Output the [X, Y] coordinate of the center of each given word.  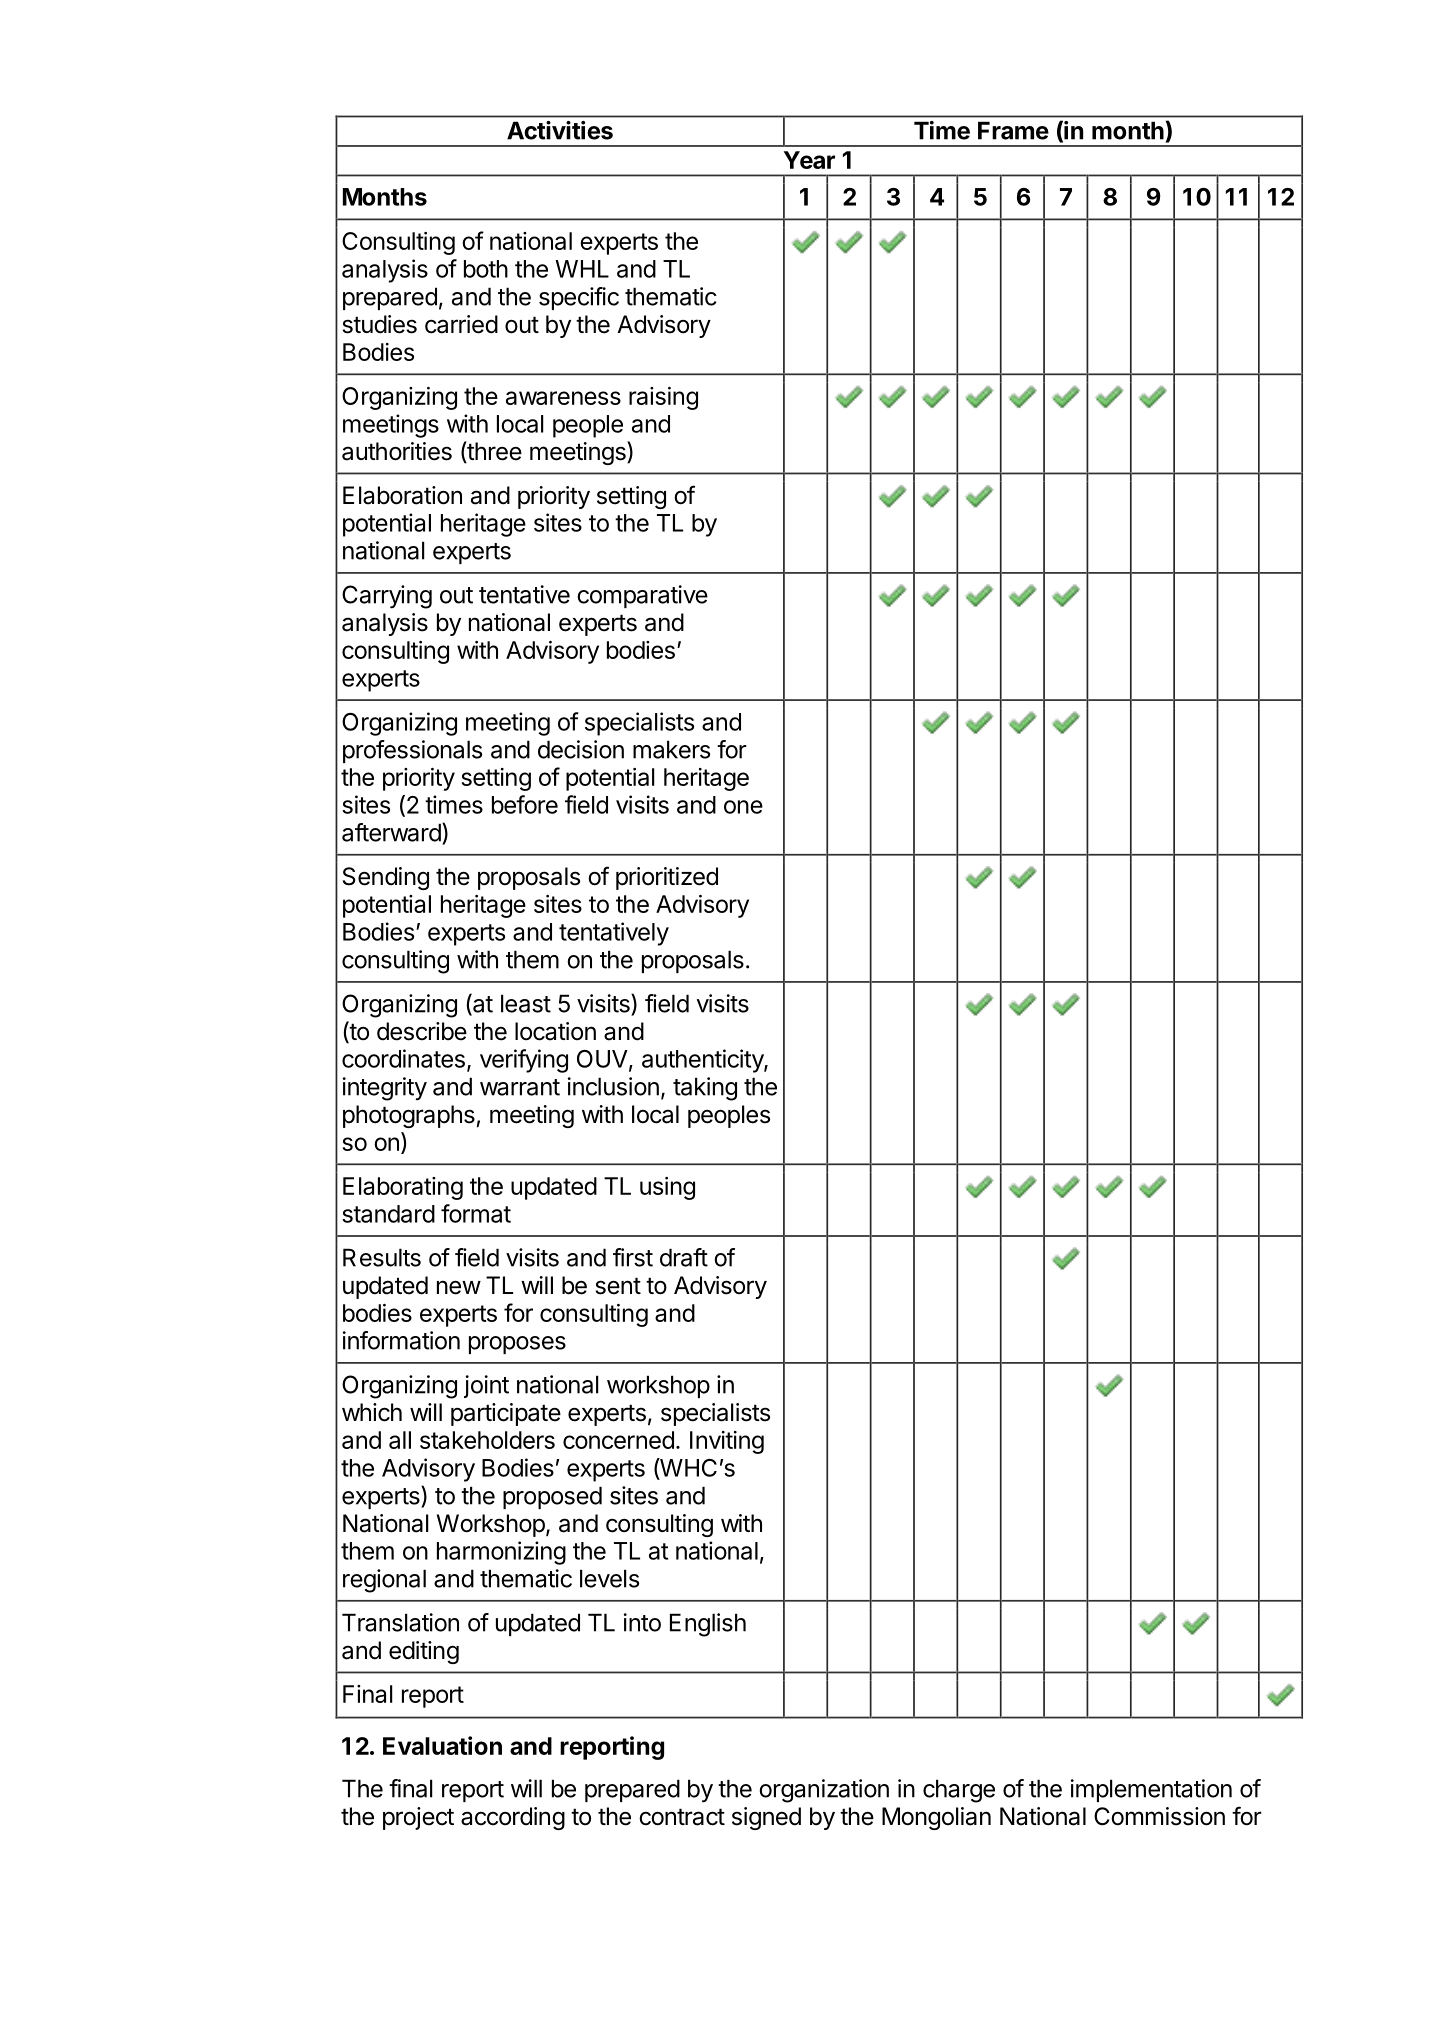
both [486, 269]
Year [809, 160]
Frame [1013, 130]
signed [766, 1818]
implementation [1151, 1790]
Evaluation [442, 1745]
